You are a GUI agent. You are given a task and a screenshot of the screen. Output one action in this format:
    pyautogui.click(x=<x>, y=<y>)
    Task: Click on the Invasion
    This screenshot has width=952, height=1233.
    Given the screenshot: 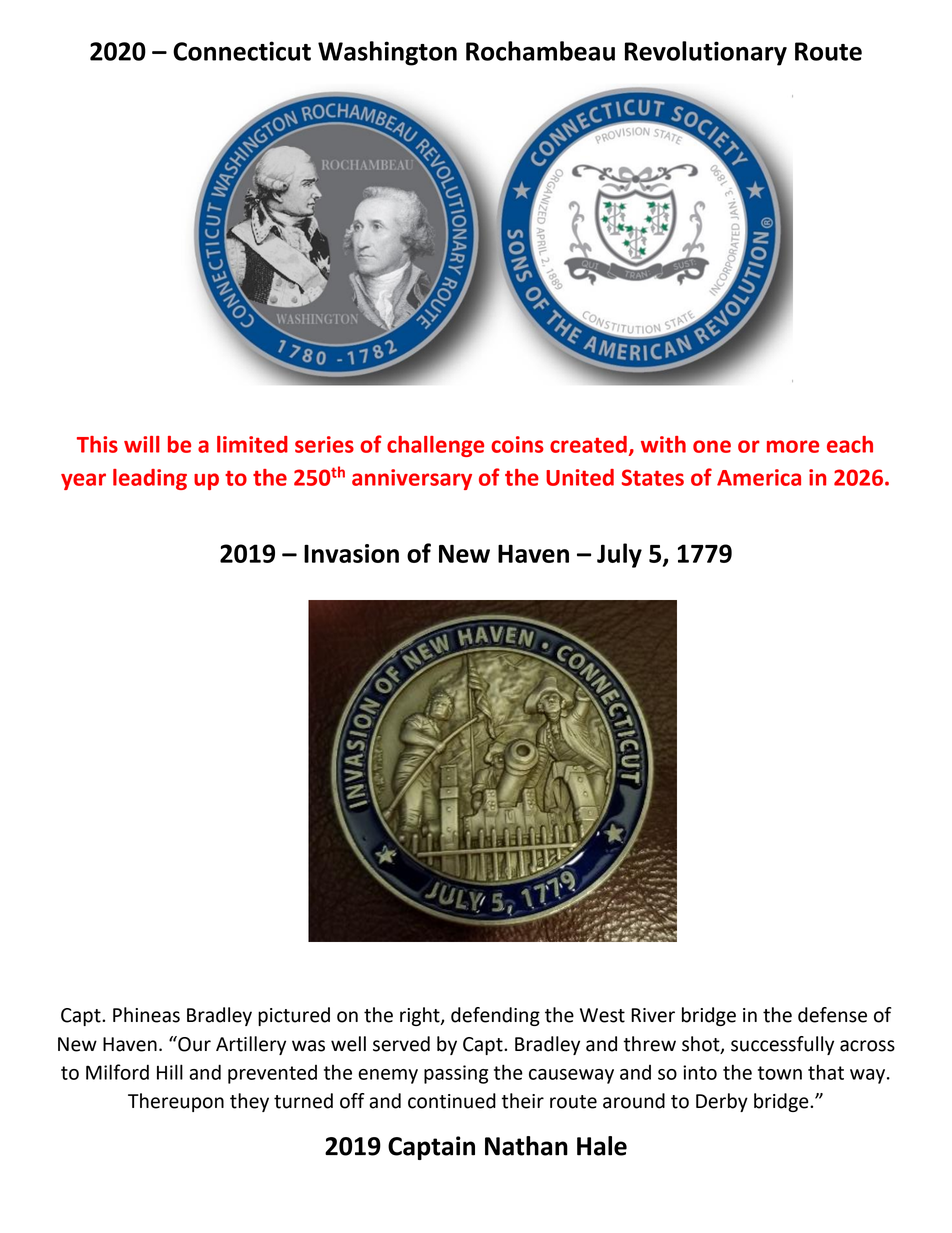 What is the action you would take?
    pyautogui.click(x=351, y=553)
